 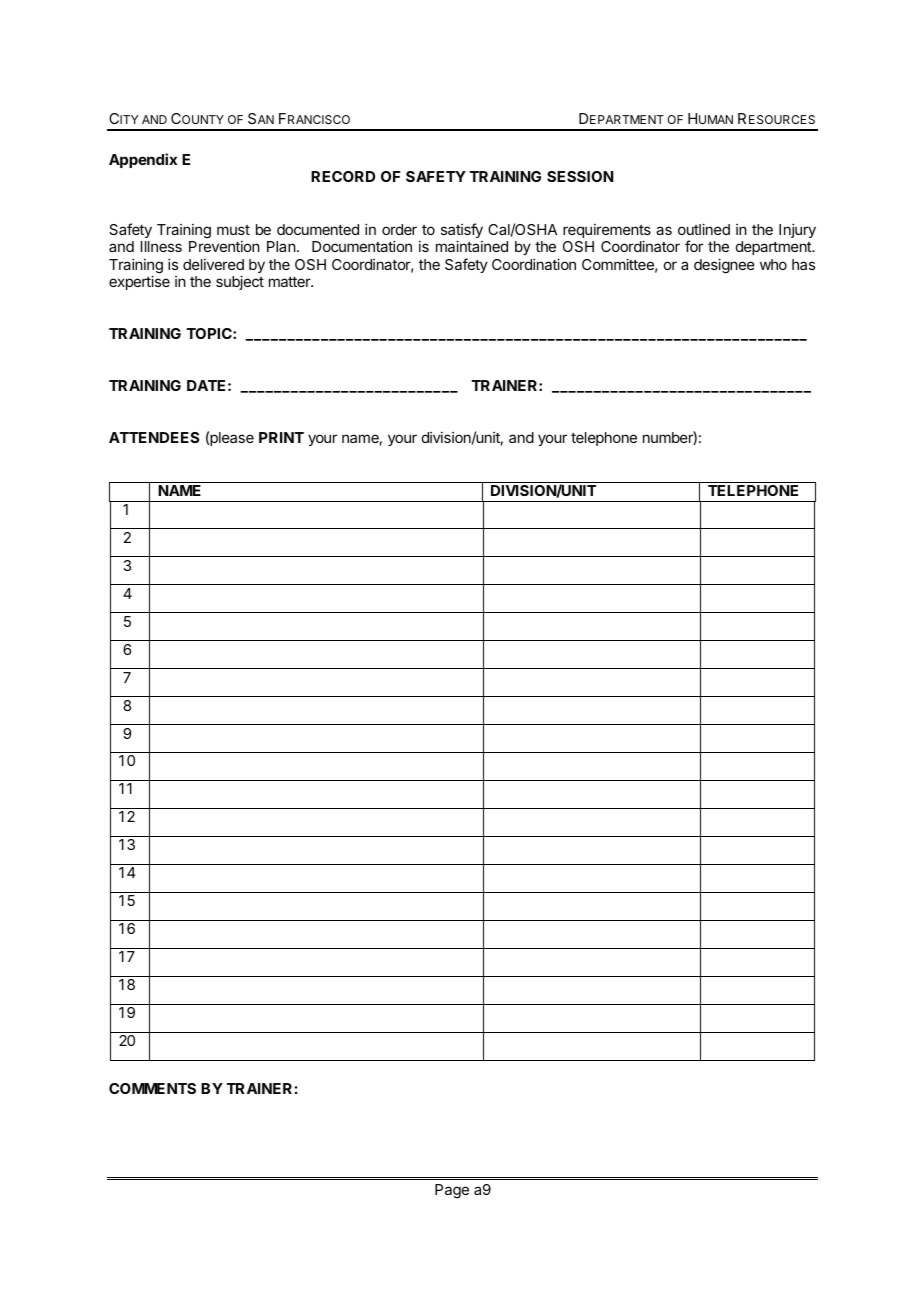 I want to click on who, so click(x=773, y=264).
